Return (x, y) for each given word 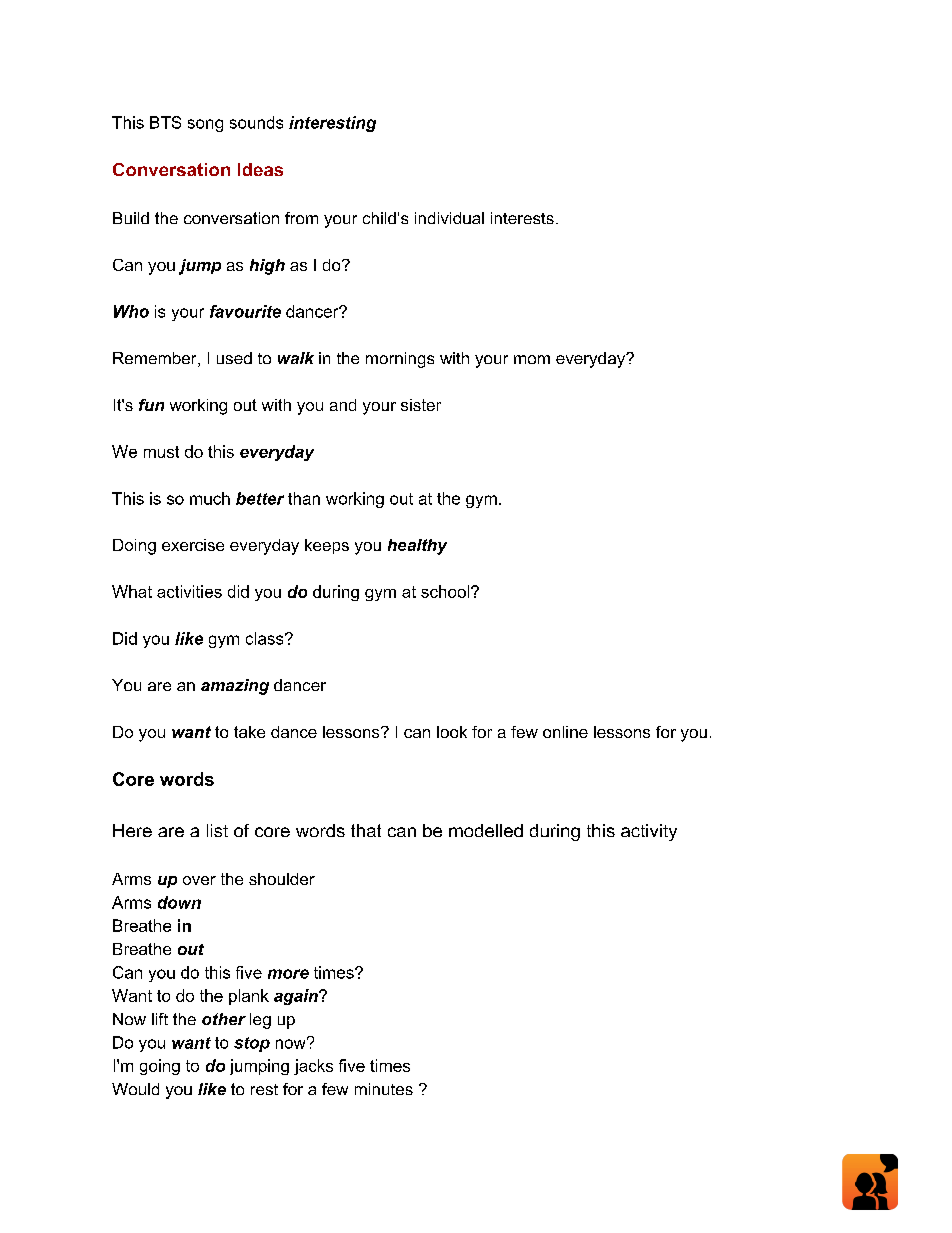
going (160, 1067)
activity (649, 832)
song (205, 125)
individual (449, 218)
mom (532, 359)
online (565, 732)
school (446, 591)
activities (189, 591)
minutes (384, 1089)
